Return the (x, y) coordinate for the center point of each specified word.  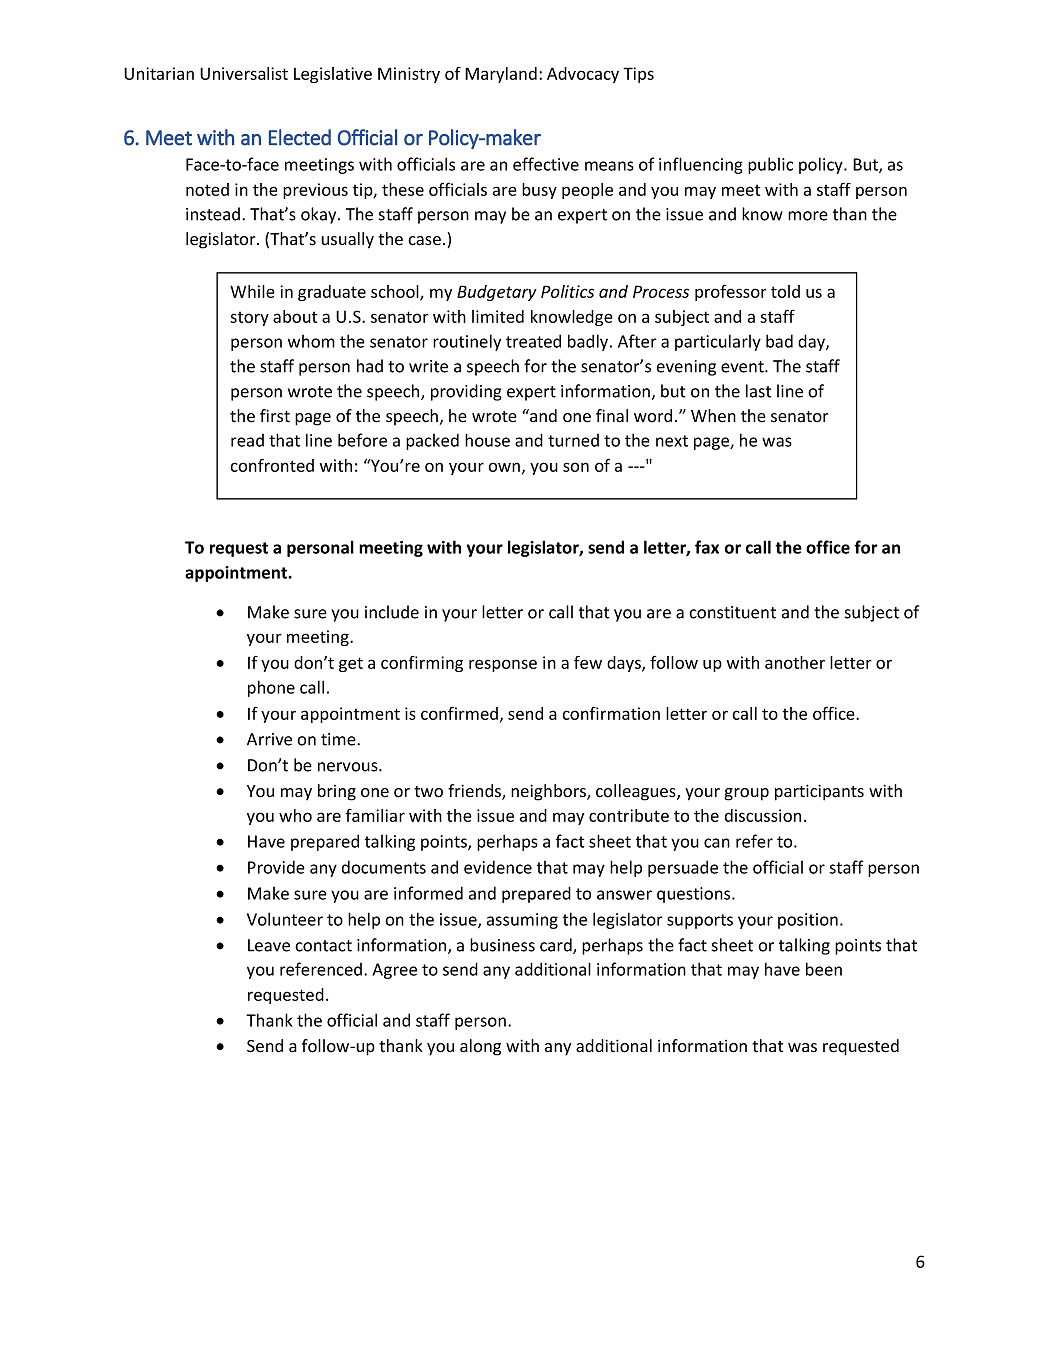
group (746, 794)
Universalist (244, 73)
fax (707, 547)
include (392, 612)
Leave (269, 945)
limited (498, 316)
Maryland (501, 75)
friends (475, 792)
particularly (718, 342)
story (249, 319)
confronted (272, 465)
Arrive (269, 739)
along (480, 1047)
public (770, 165)
